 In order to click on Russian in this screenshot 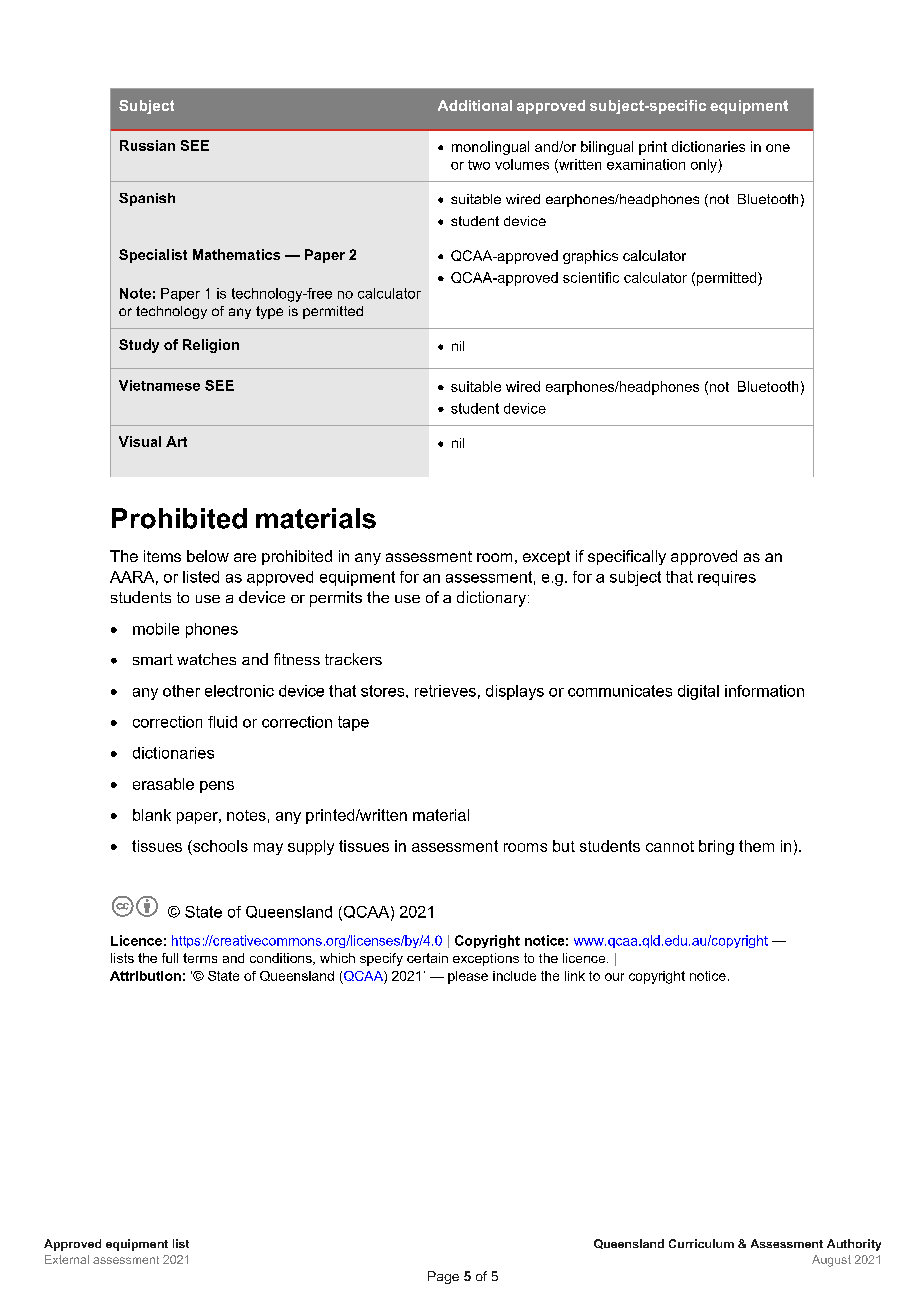, I will do `click(147, 145)`.
